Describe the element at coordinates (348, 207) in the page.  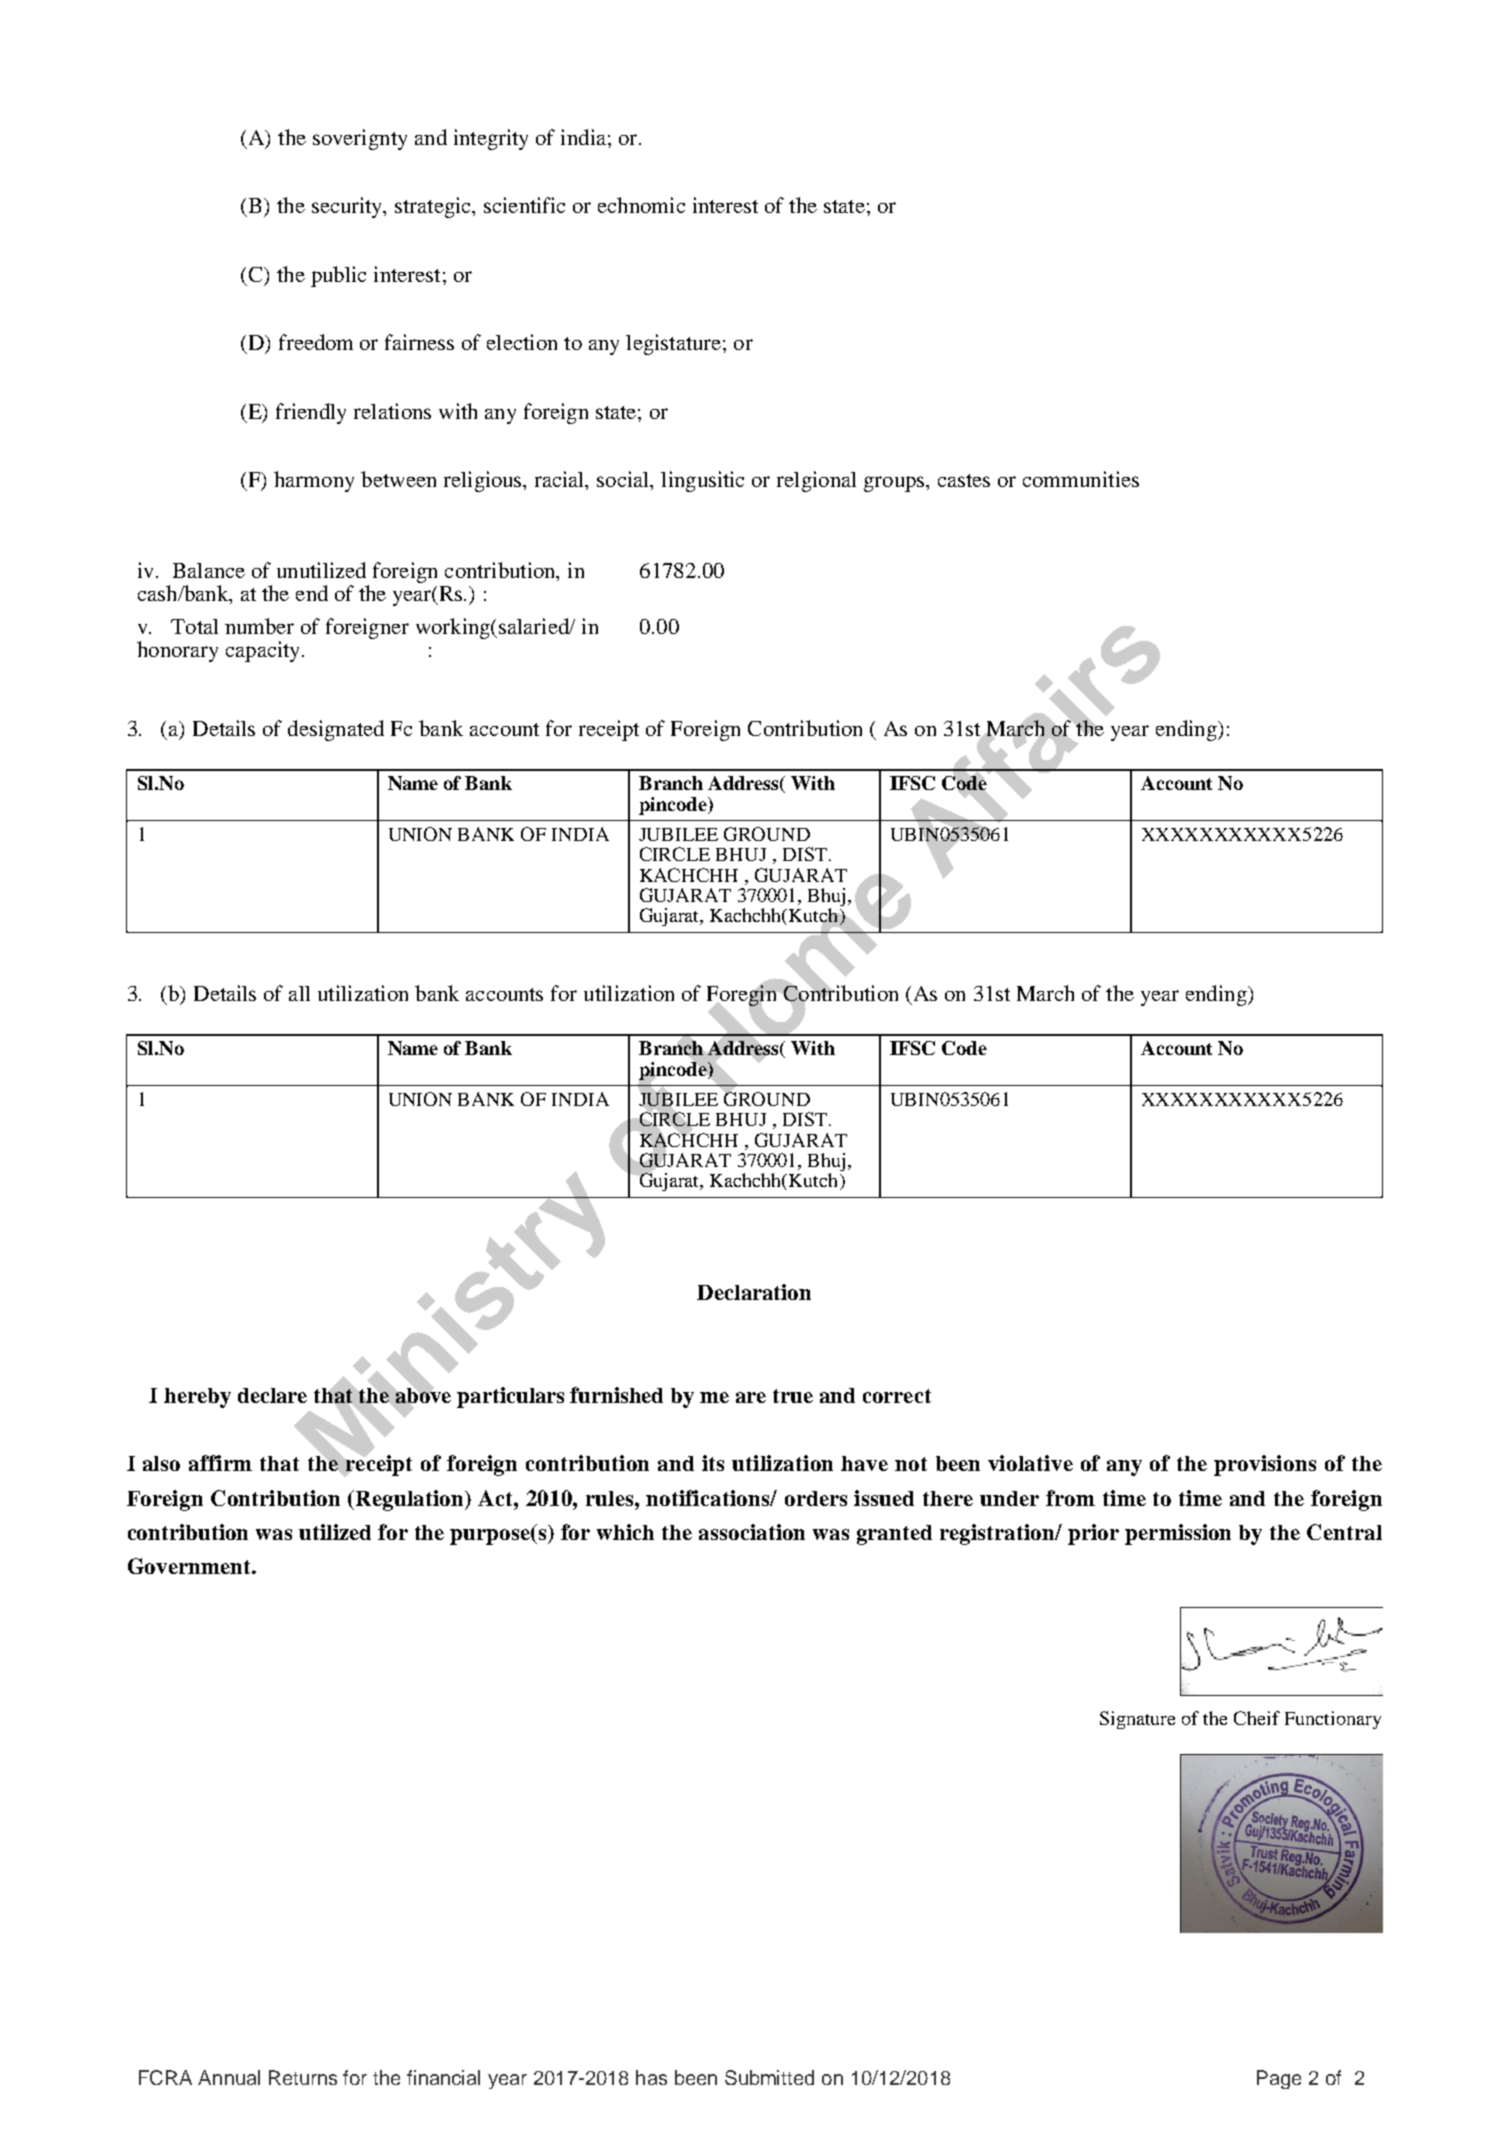
I see `security` at that location.
